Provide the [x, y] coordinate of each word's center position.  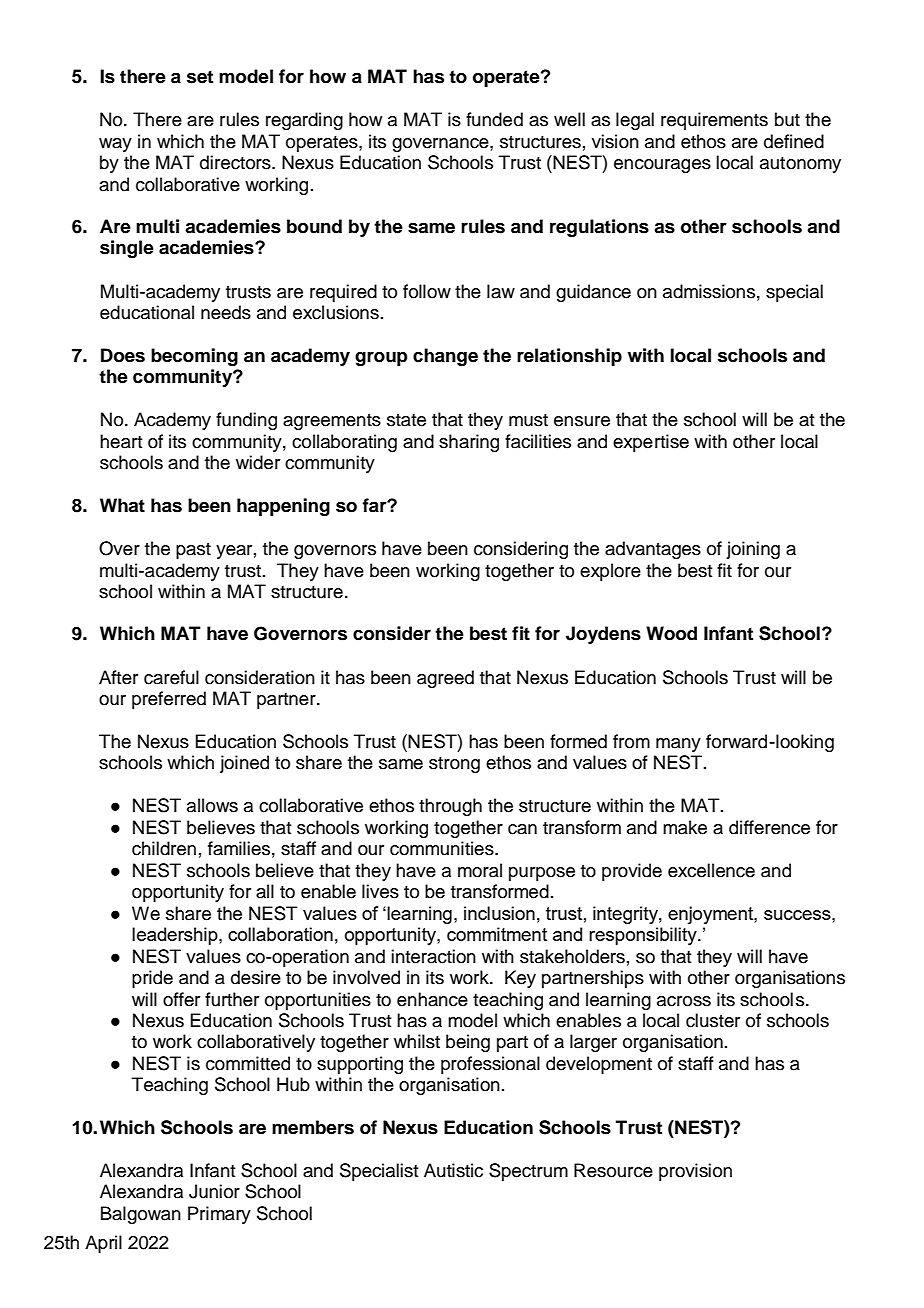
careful [171, 677]
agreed [445, 679]
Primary [219, 1215]
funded [494, 119]
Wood [671, 633]
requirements [714, 121]
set [200, 77]
